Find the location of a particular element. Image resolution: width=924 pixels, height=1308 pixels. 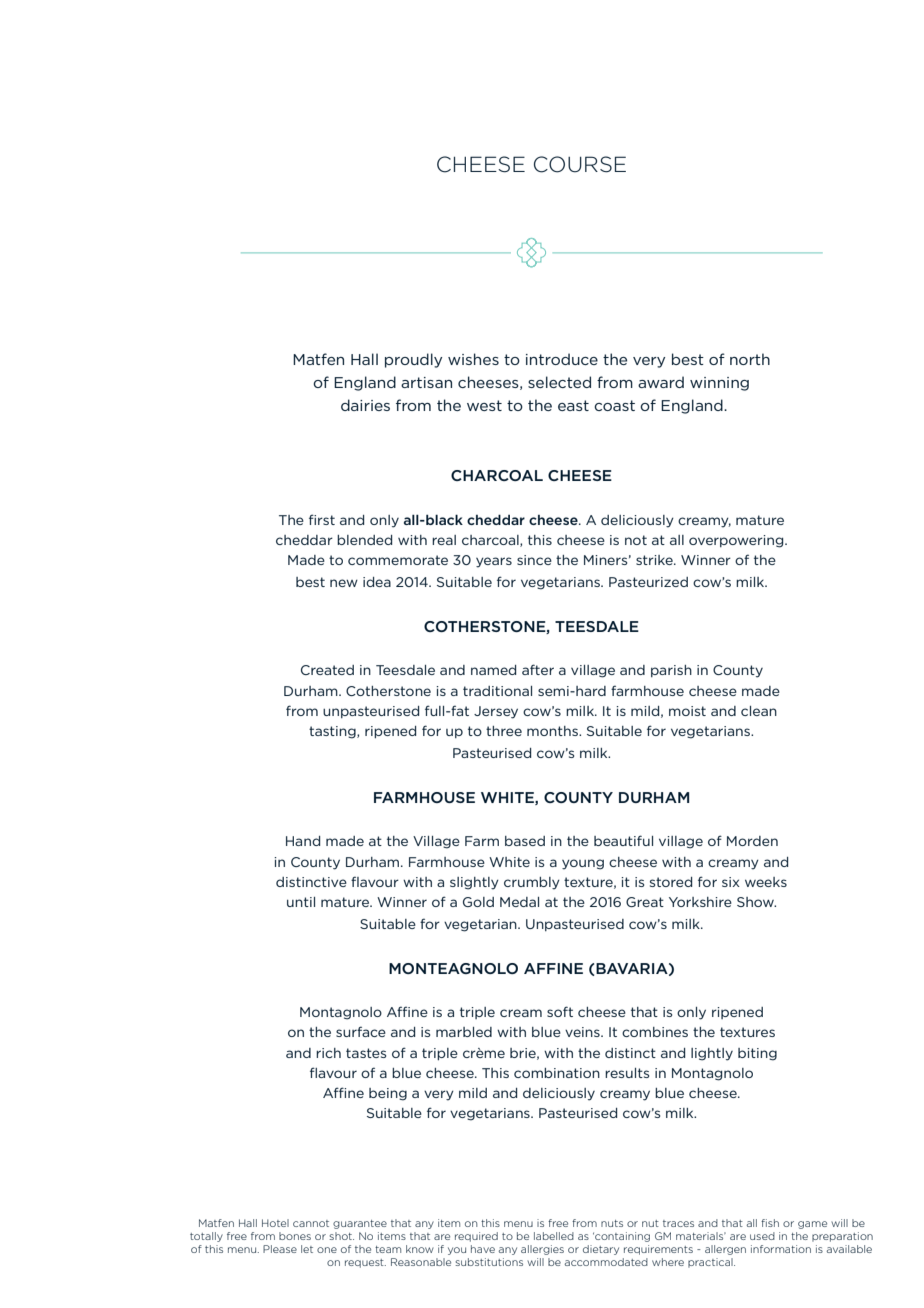

three is located at coordinates (504, 731).
